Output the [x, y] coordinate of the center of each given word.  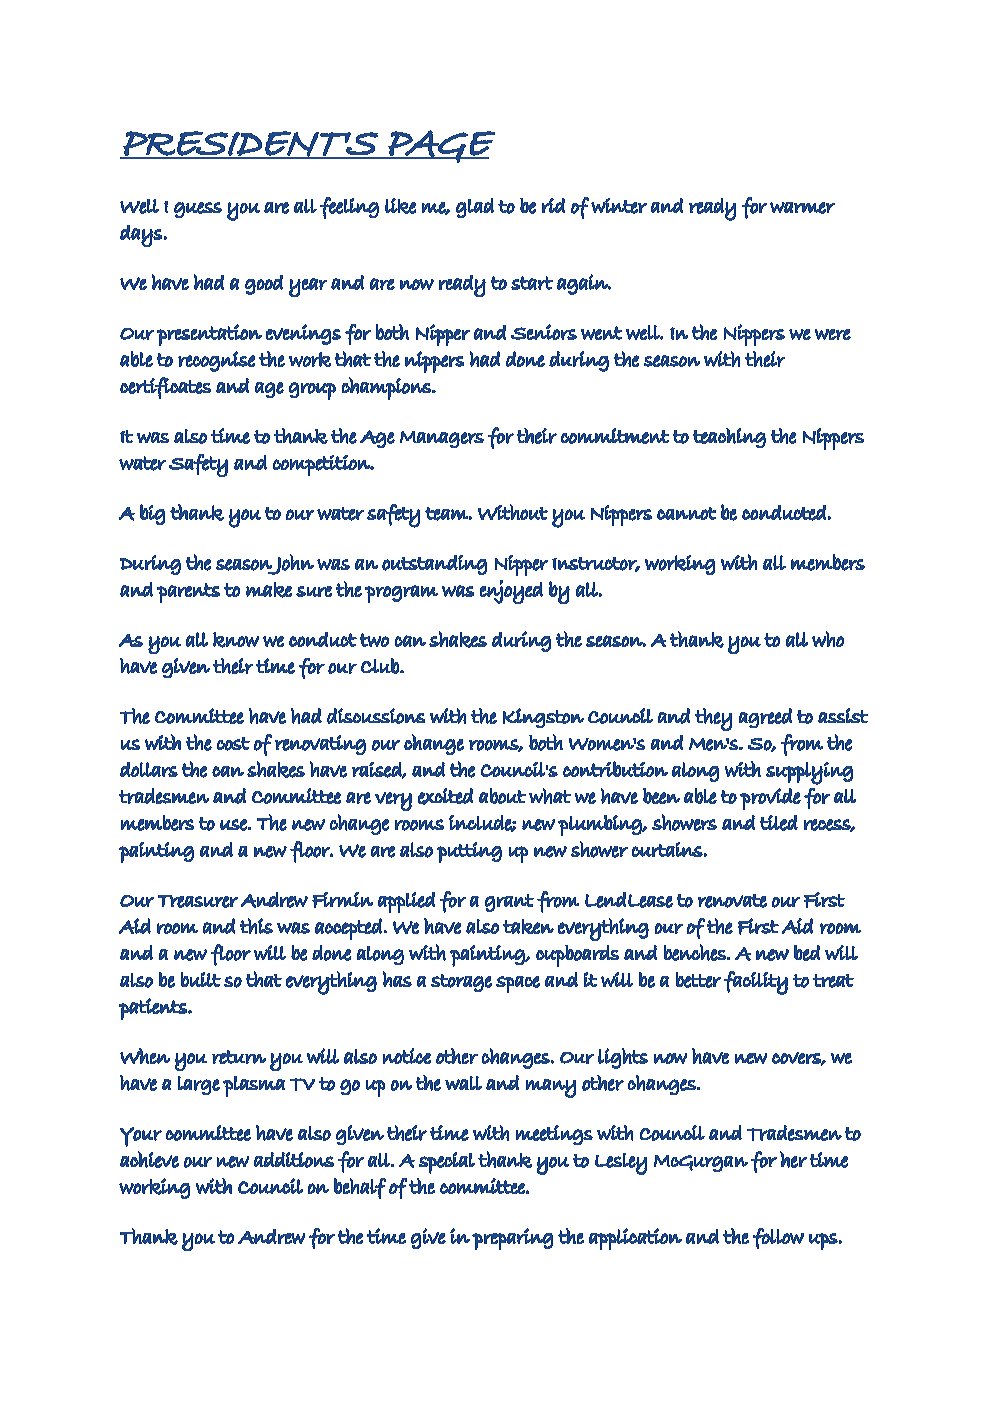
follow [778, 1238]
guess [198, 210]
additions [294, 1160]
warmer [802, 208]
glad [475, 208]
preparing [512, 1239]
